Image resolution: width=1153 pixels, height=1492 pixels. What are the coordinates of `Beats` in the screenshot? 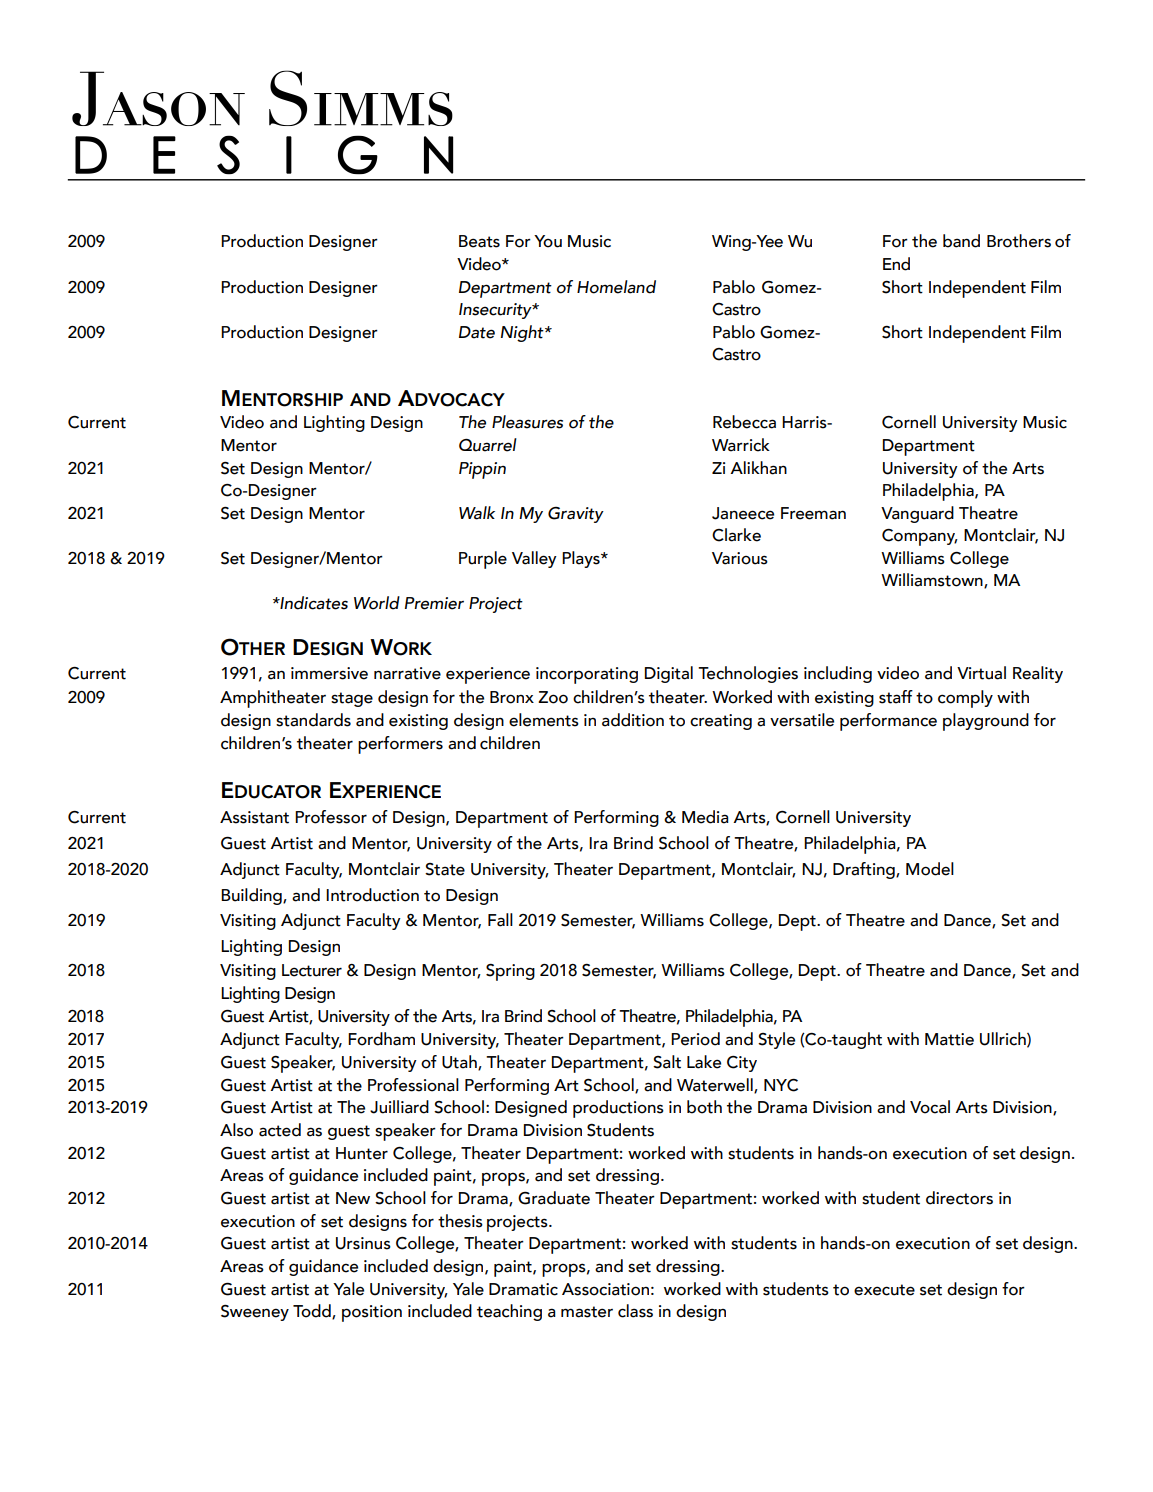 It's located at (479, 241).
